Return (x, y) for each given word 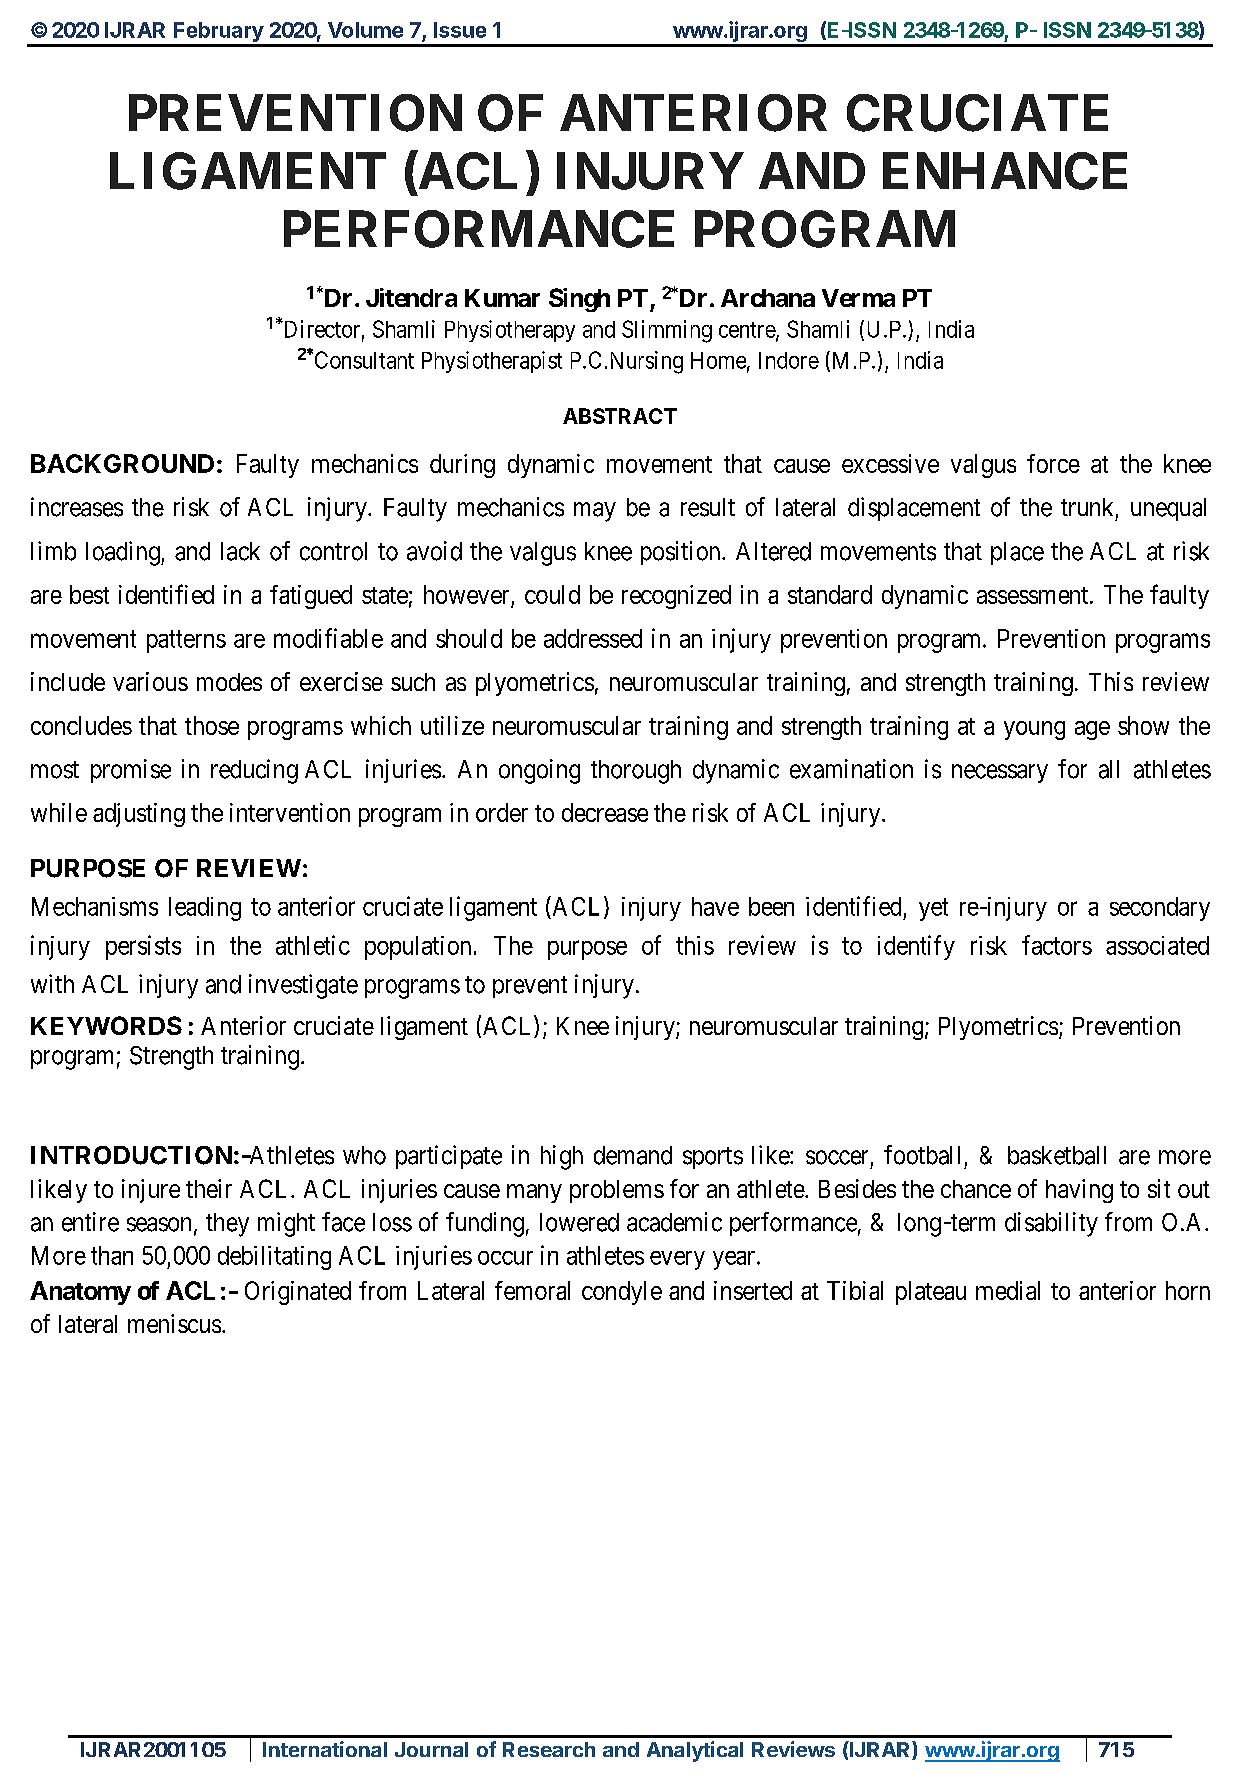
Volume (365, 30)
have (715, 906)
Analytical (695, 1751)
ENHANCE (1005, 171)
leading (205, 909)
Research (549, 1749)
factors (1057, 945)
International (325, 1749)
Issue (460, 30)
